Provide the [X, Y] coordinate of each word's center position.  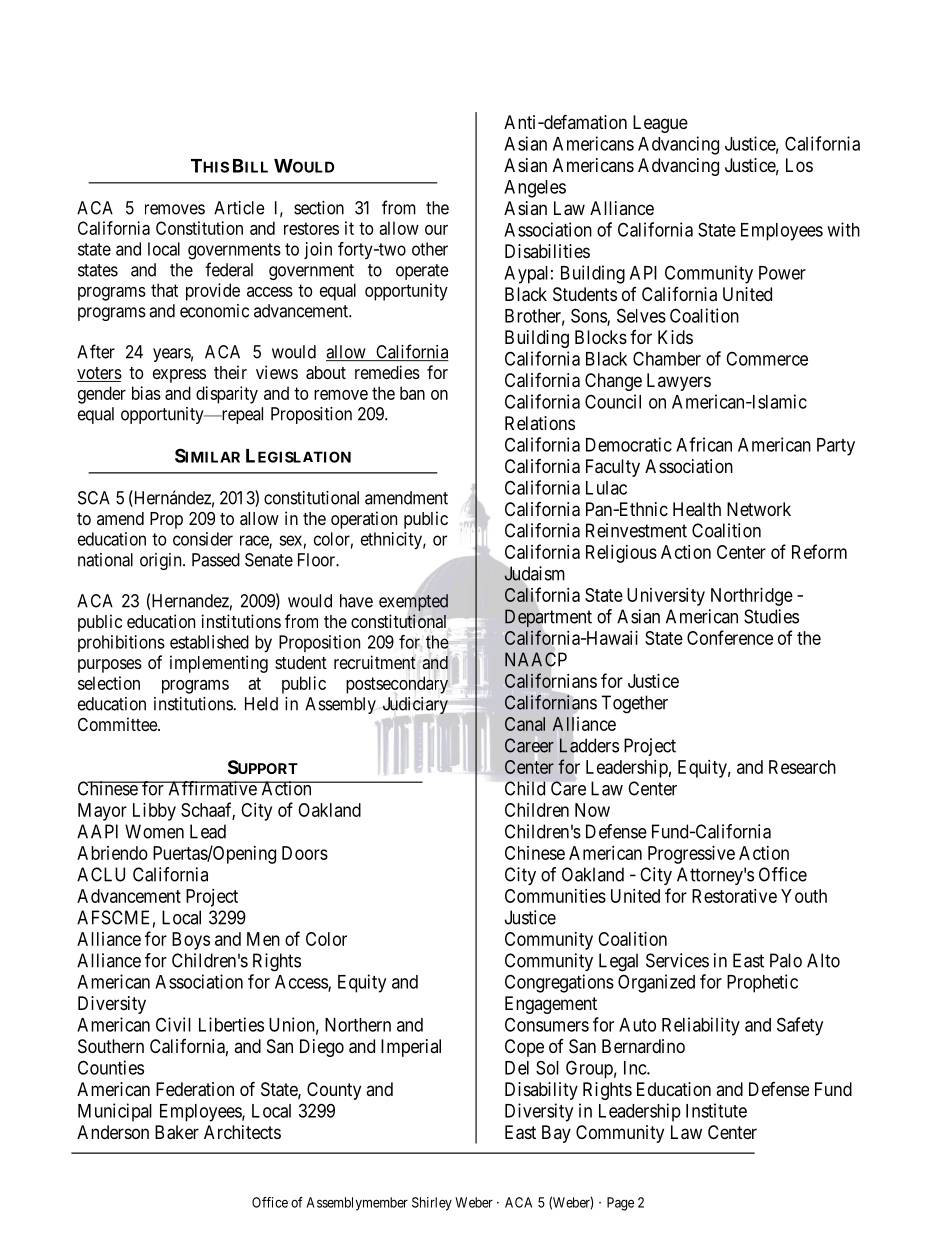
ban [412, 393]
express [179, 376]
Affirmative [212, 788]
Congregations [559, 983]
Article [239, 208]
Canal [525, 724]
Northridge [752, 597]
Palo [786, 960]
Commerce [767, 358]
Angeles [535, 189]
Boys [191, 941]
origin [162, 561]
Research [802, 767]
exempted [413, 602]
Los [799, 165]
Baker [177, 1132]
